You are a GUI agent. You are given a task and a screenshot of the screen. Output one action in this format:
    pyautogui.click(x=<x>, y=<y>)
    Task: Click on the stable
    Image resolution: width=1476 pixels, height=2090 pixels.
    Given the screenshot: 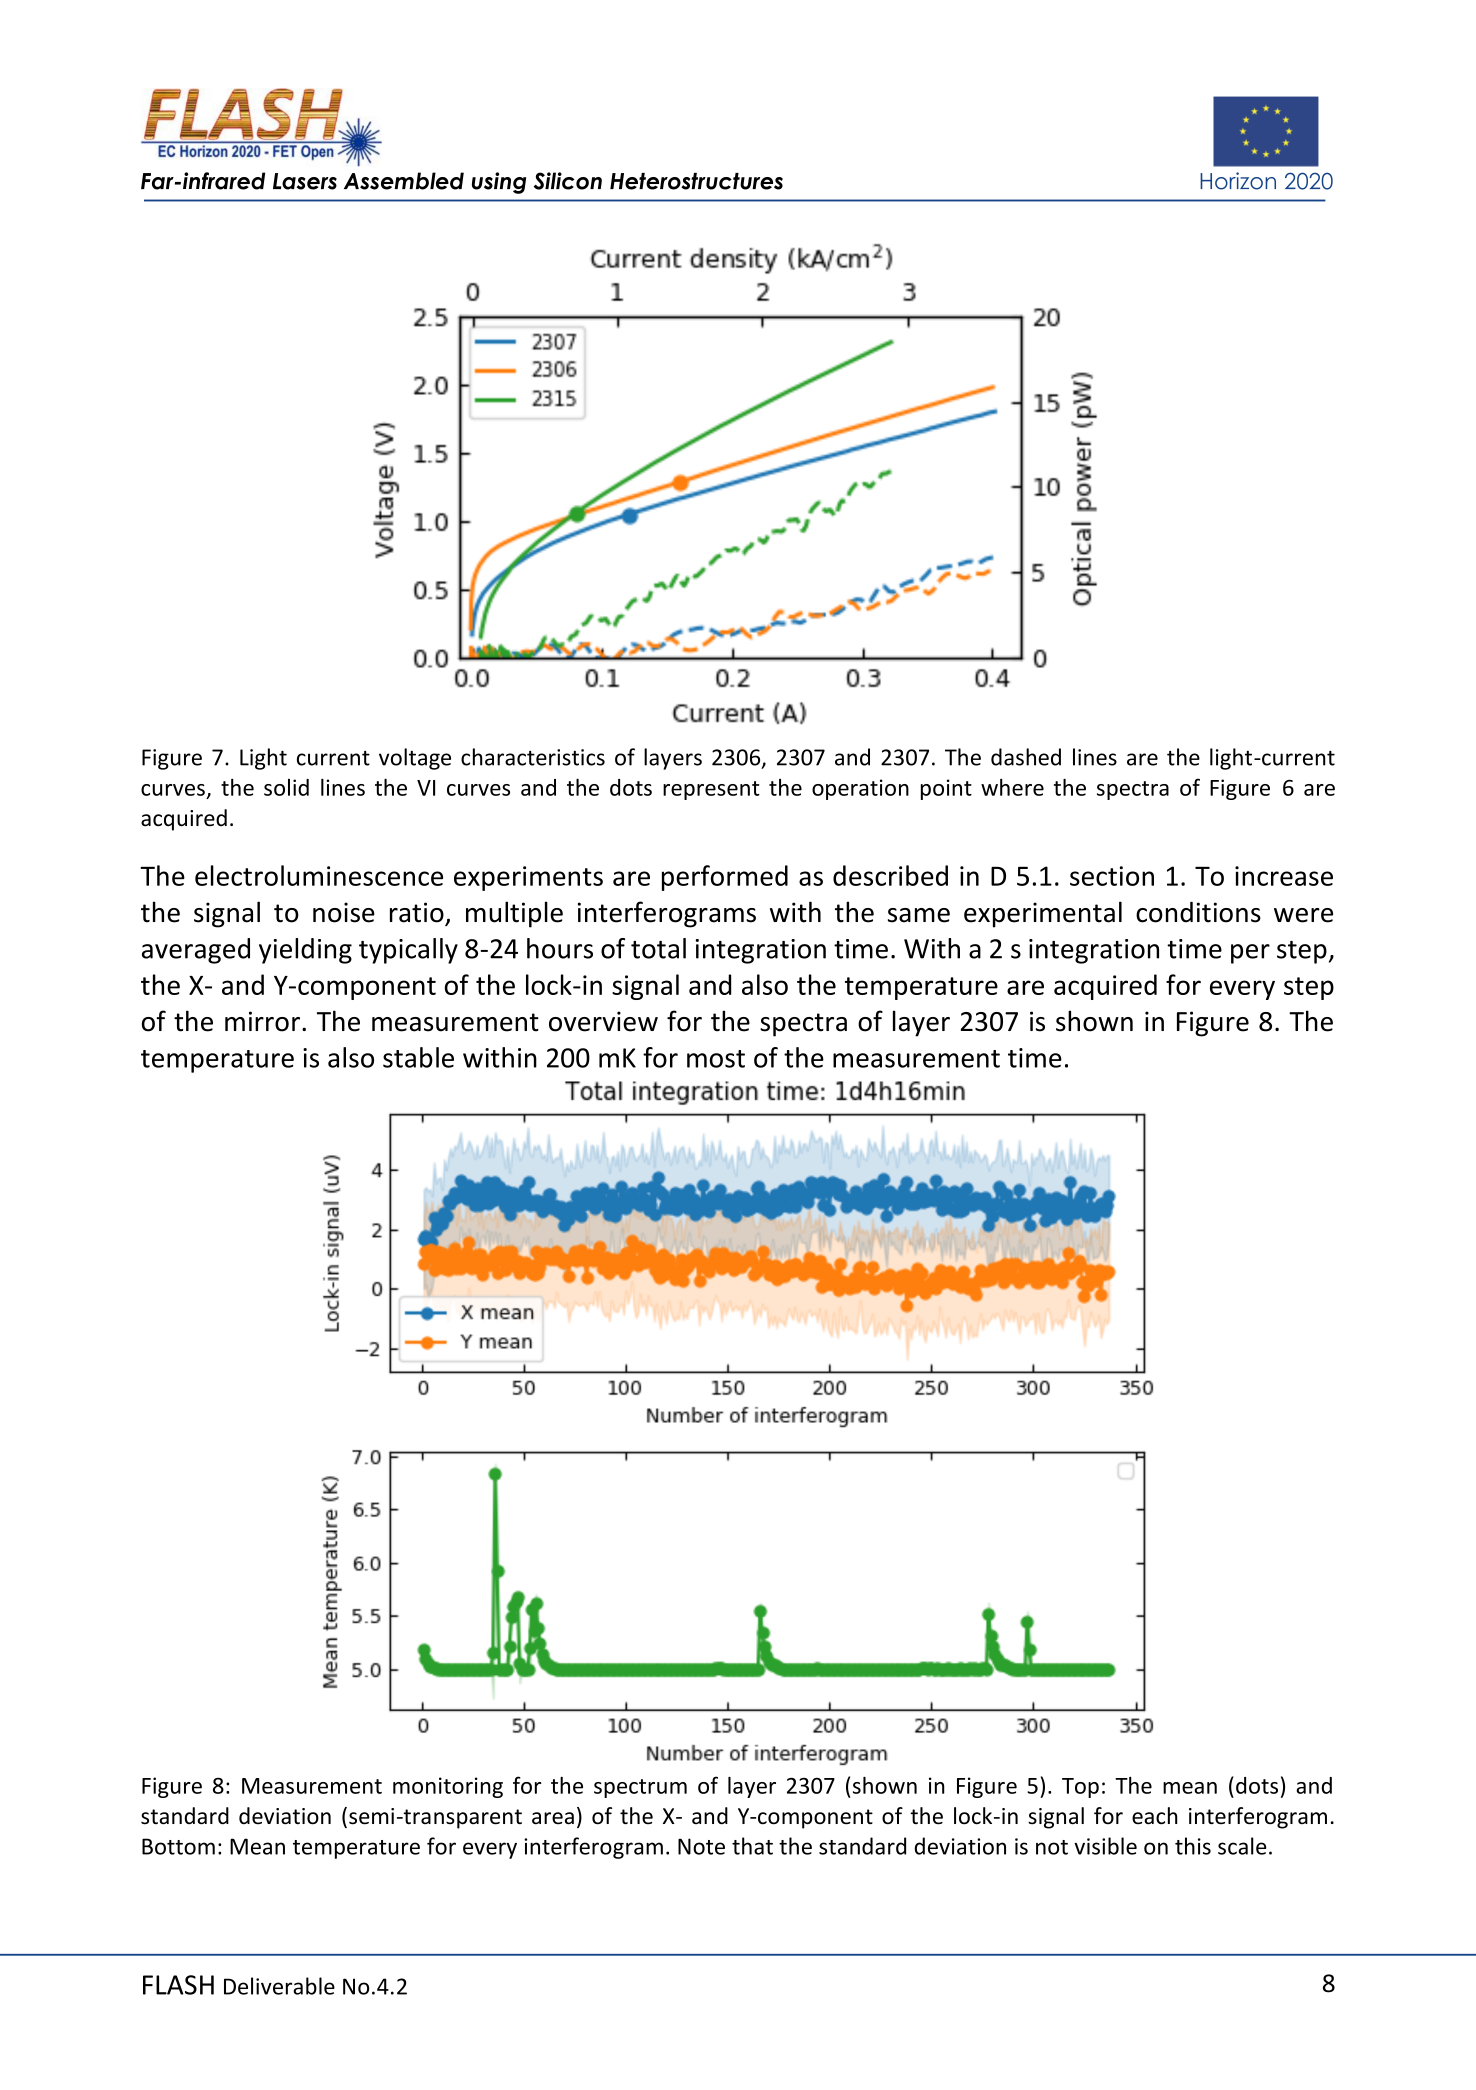 What is the action you would take?
    pyautogui.click(x=418, y=1057)
